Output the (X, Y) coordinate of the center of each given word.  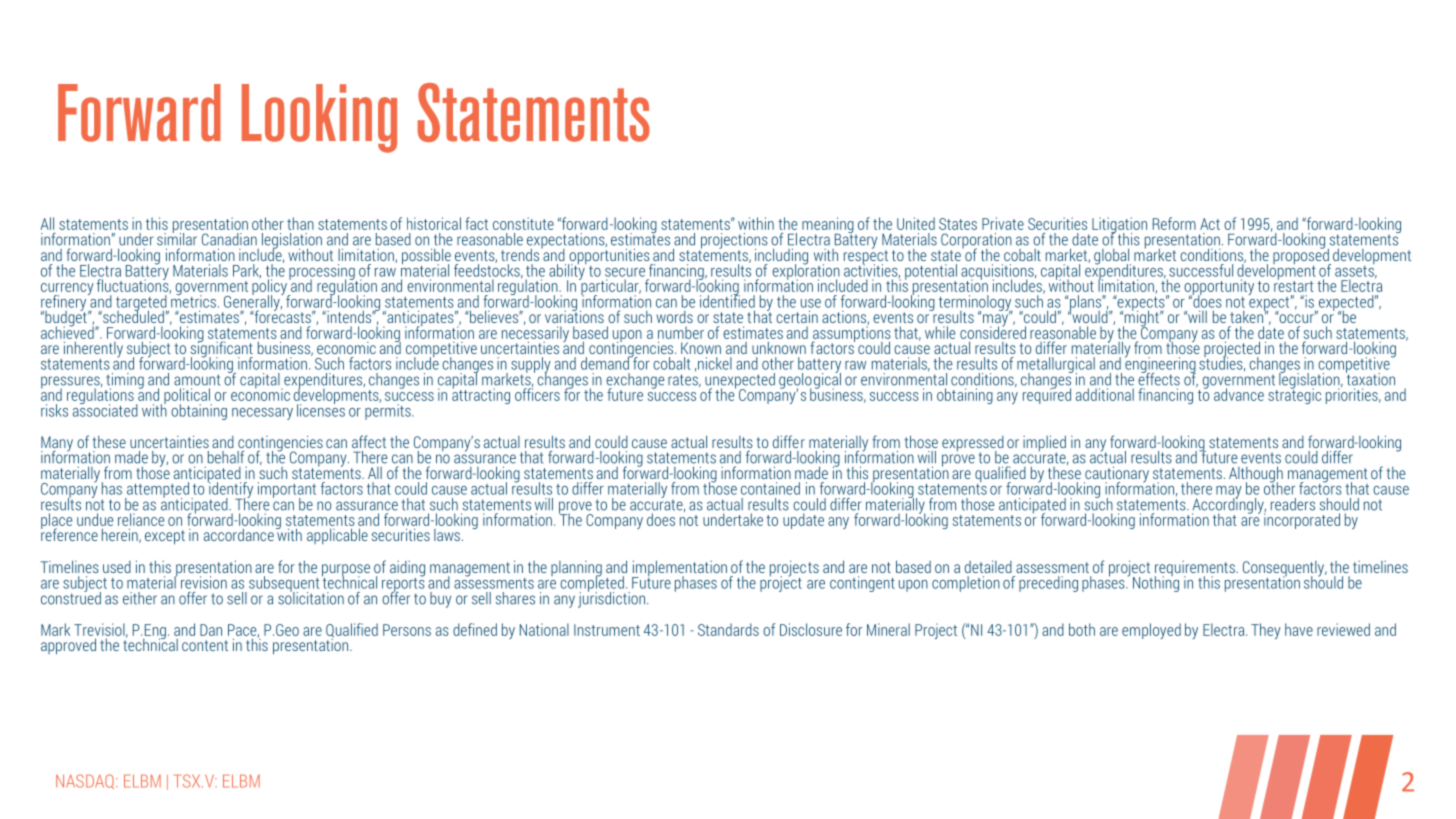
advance (1239, 394)
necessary (262, 414)
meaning (829, 226)
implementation (679, 569)
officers (537, 393)
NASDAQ (86, 781)
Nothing (1156, 583)
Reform (1174, 223)
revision (204, 582)
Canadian (229, 239)
